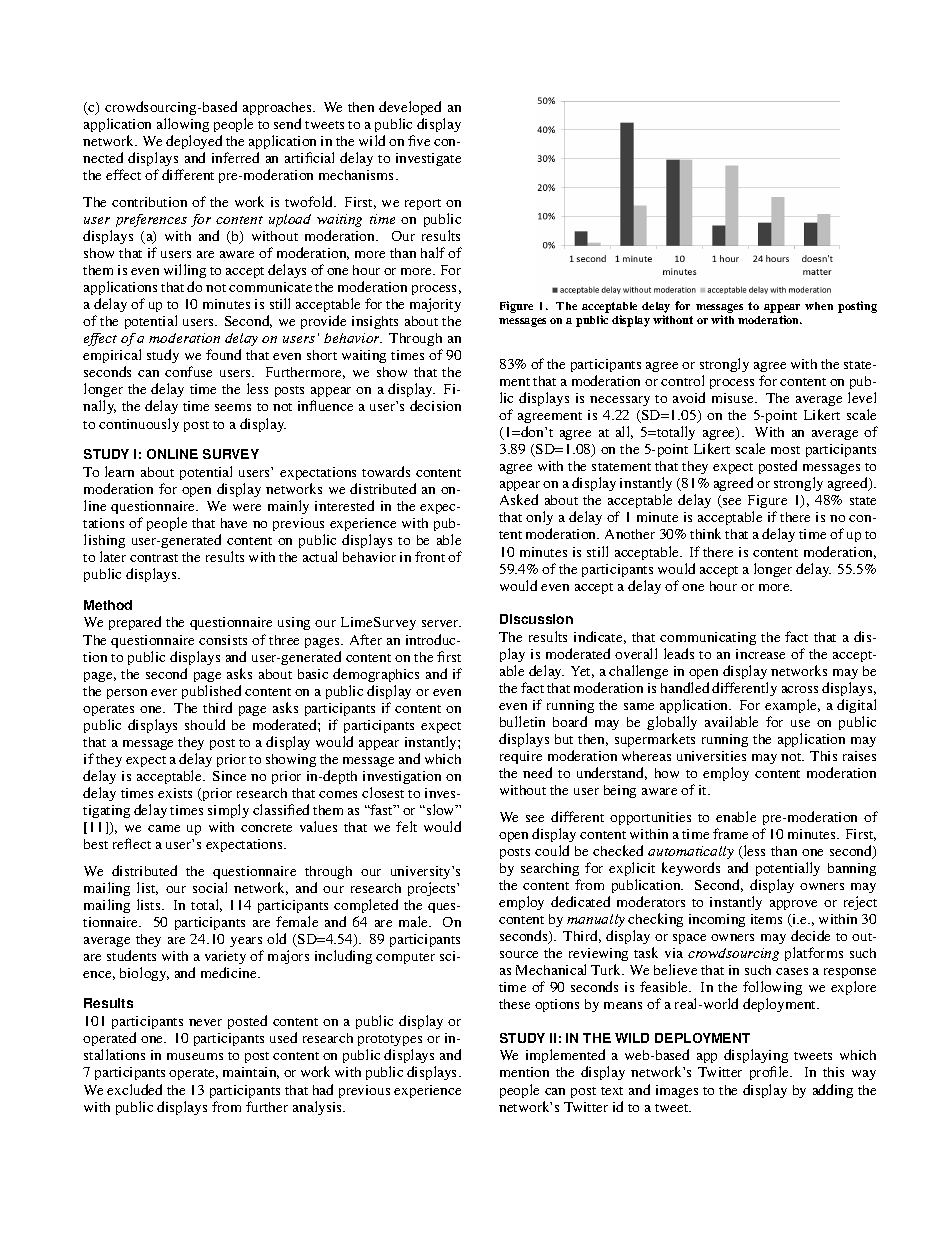 Image resolution: width=952 pixels, height=1233 pixels. Describe the element at coordinates (819, 306) in the page. I see `when` at that location.
